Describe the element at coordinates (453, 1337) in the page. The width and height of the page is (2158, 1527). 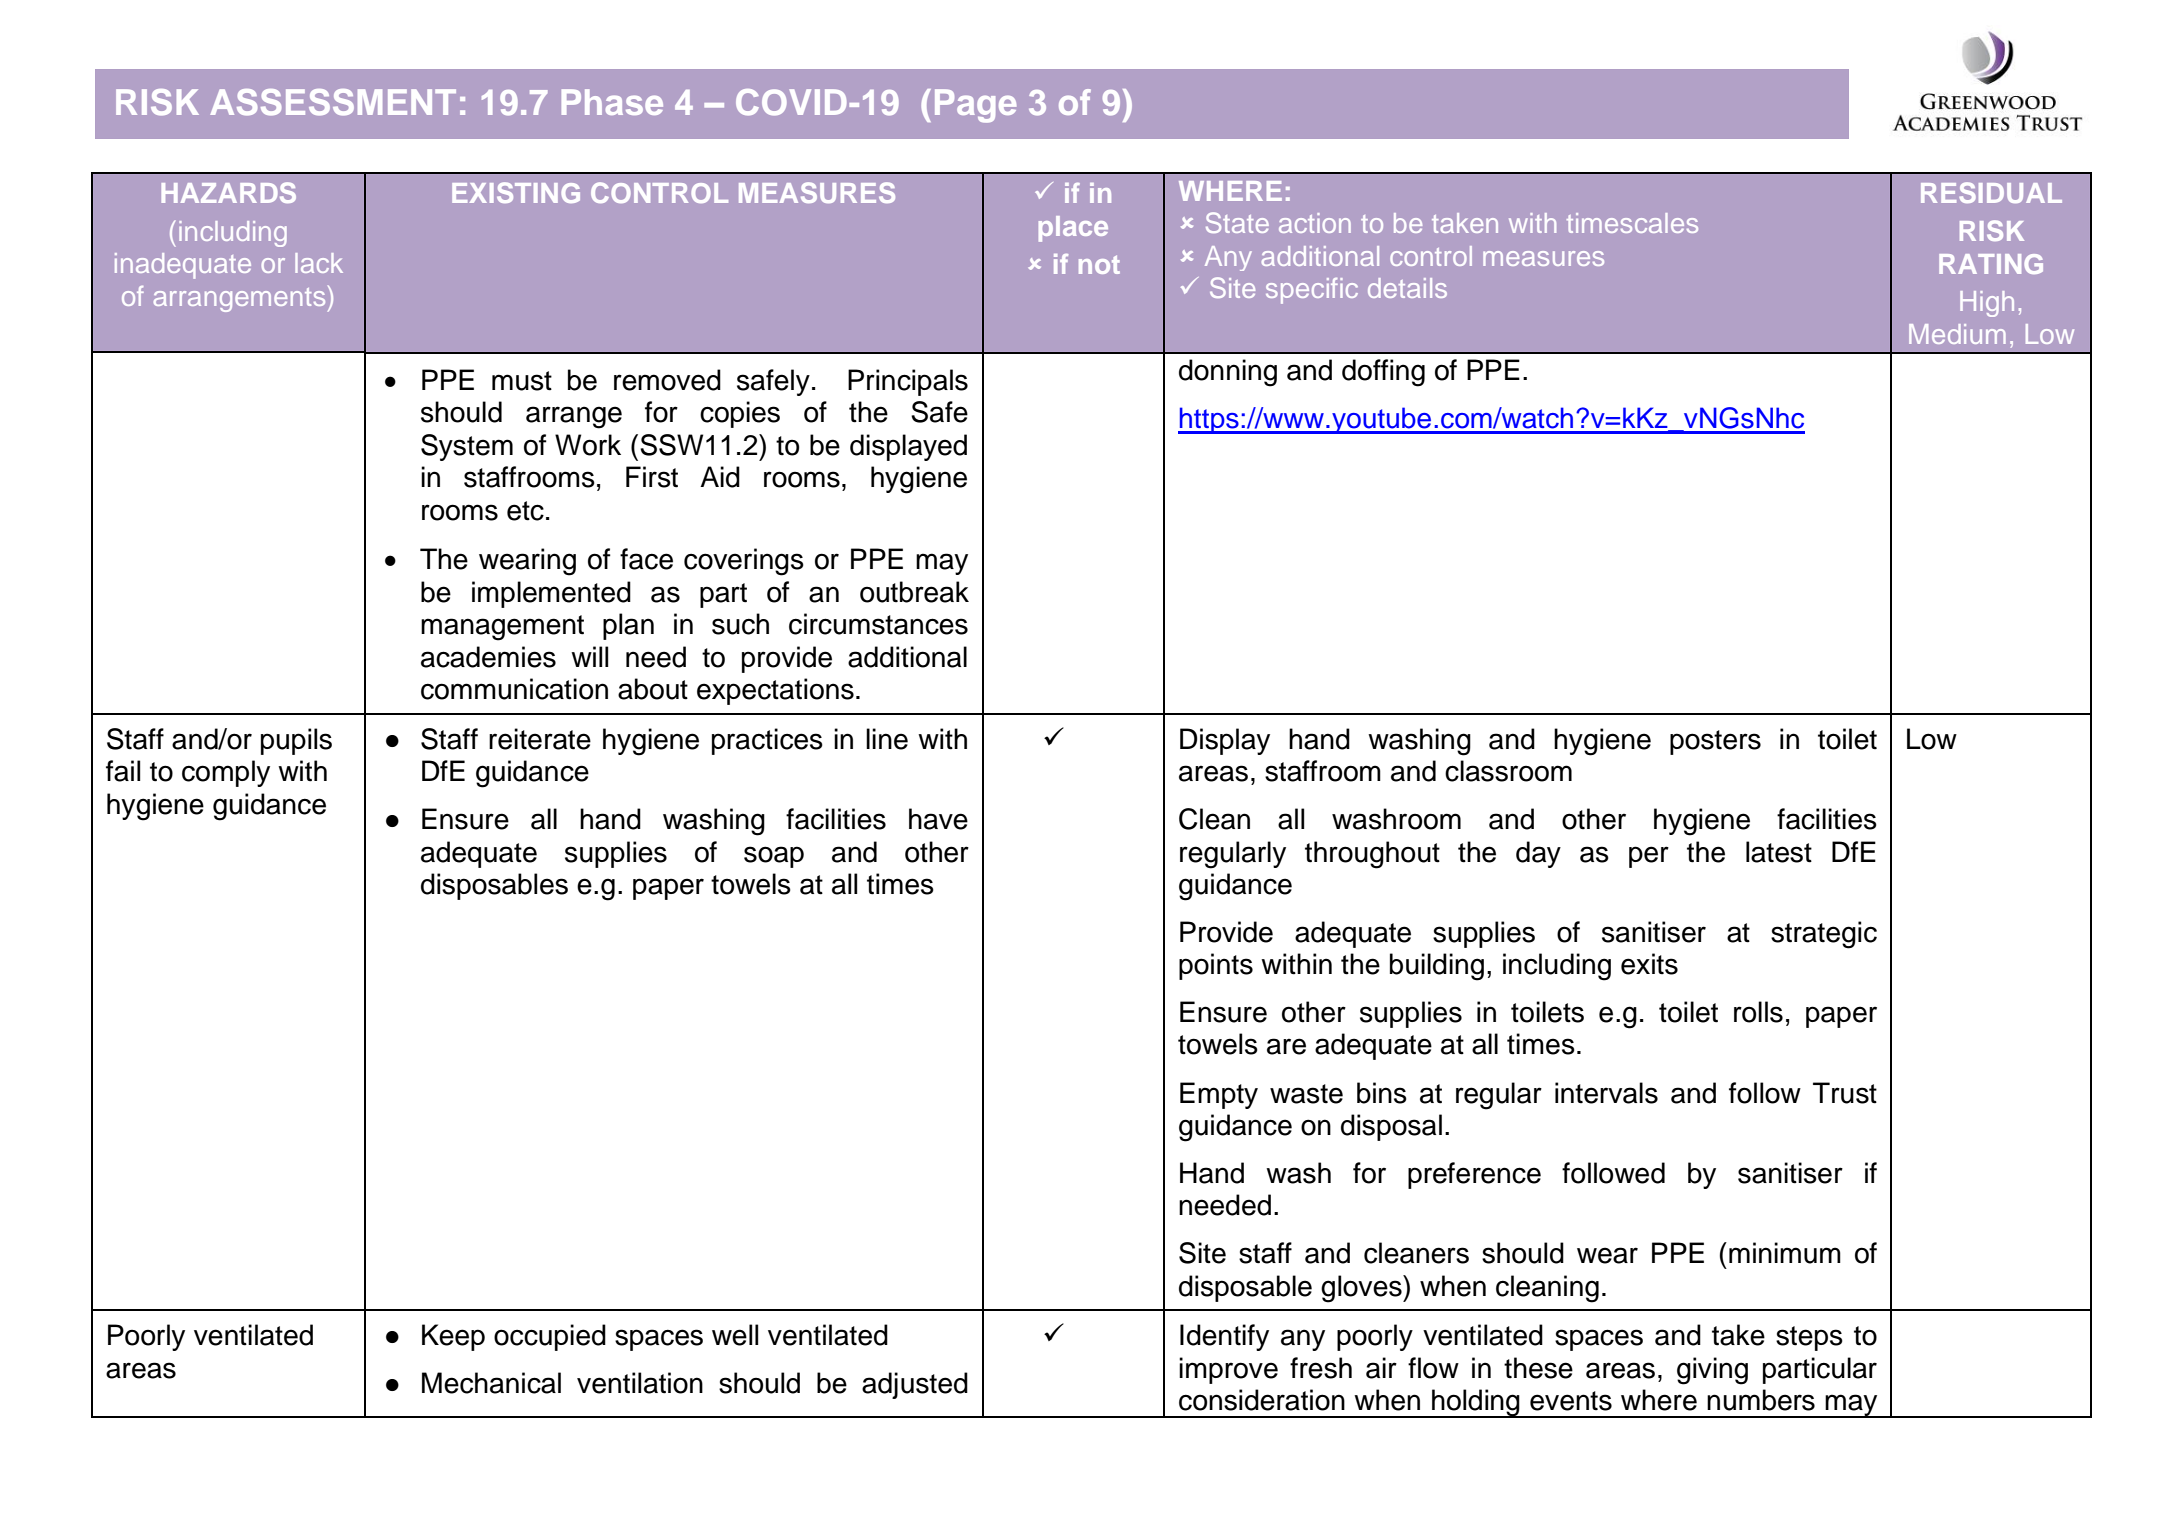
I see `Keep` at that location.
